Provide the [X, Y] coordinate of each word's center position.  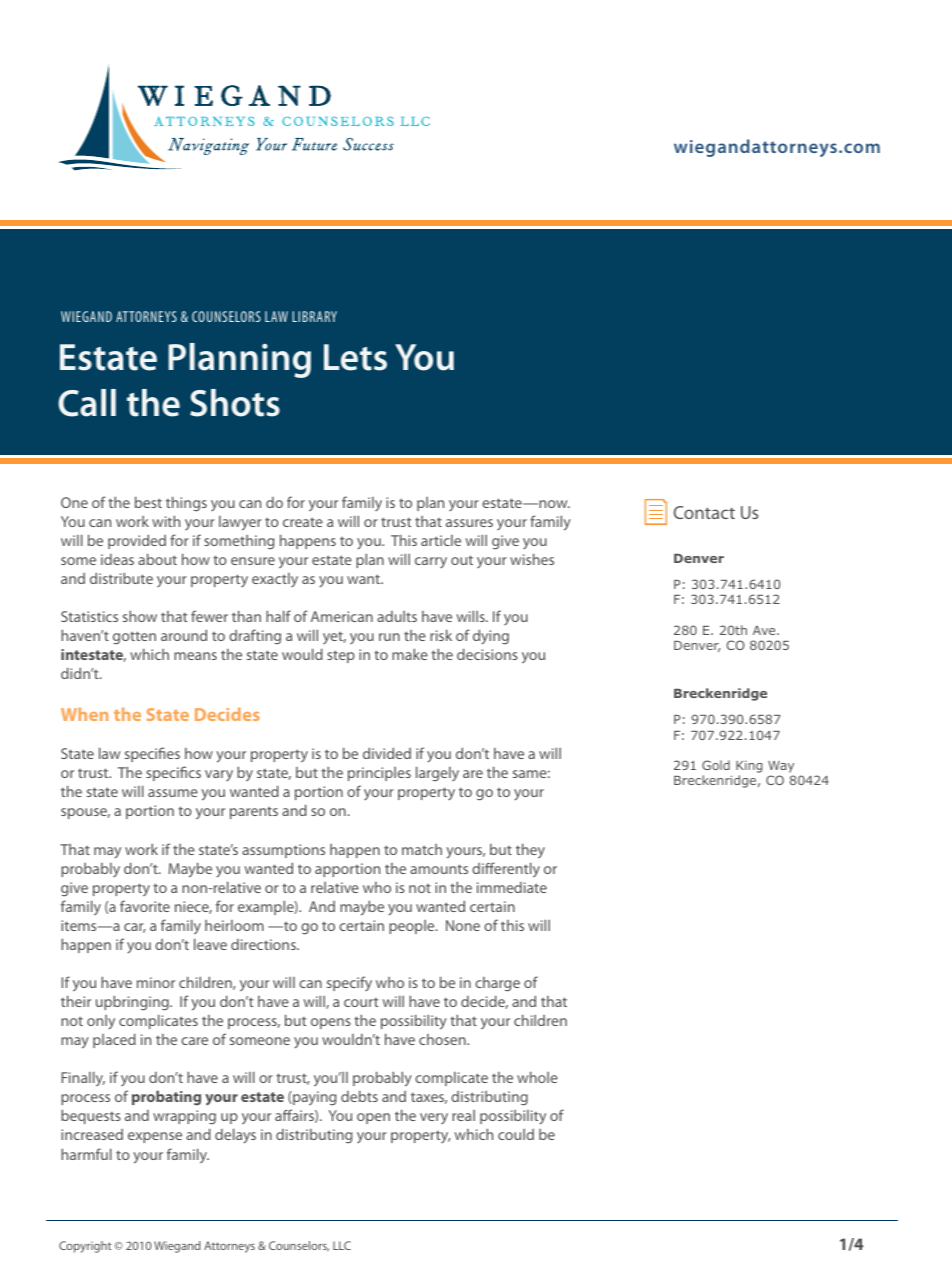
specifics [173, 773]
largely [437, 773]
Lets [355, 357]
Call [87, 403]
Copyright [85, 1247]
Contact [704, 512]
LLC [342, 1245]
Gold [716, 765]
